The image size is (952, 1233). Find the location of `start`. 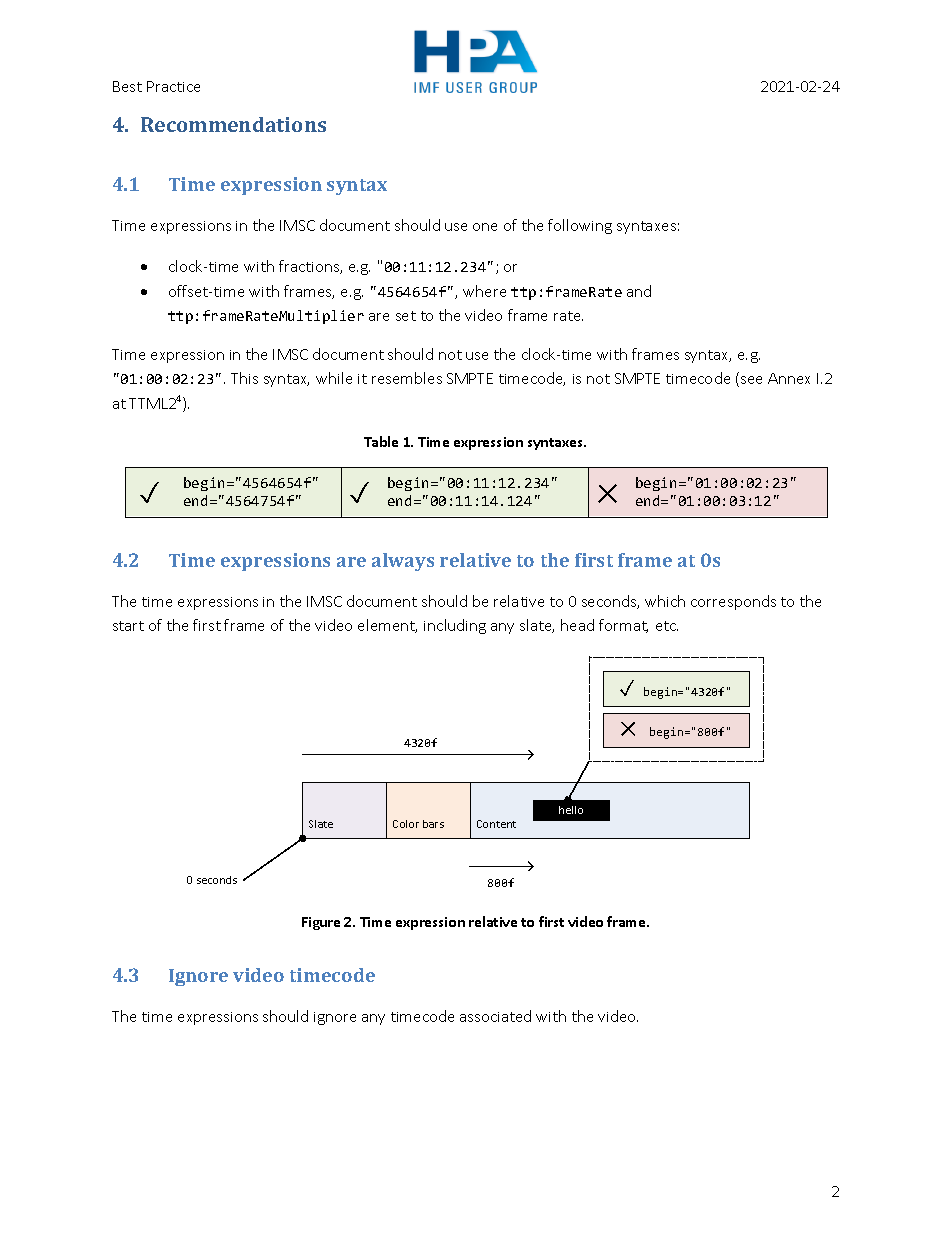

start is located at coordinates (128, 626).
